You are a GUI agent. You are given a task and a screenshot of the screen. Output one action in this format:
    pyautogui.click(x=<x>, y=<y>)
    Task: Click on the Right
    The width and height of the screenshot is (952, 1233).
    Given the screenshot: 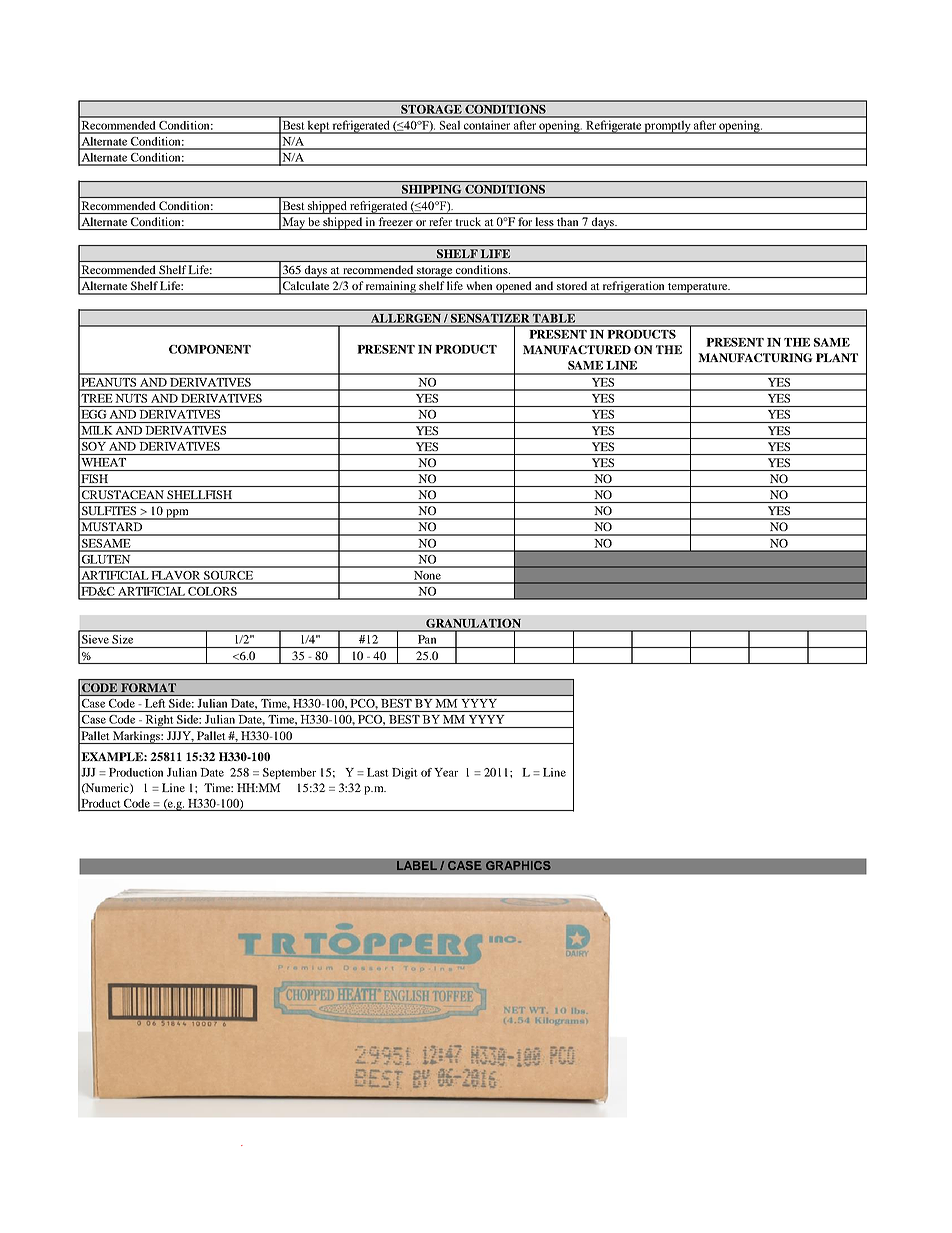 What is the action you would take?
    pyautogui.click(x=159, y=721)
